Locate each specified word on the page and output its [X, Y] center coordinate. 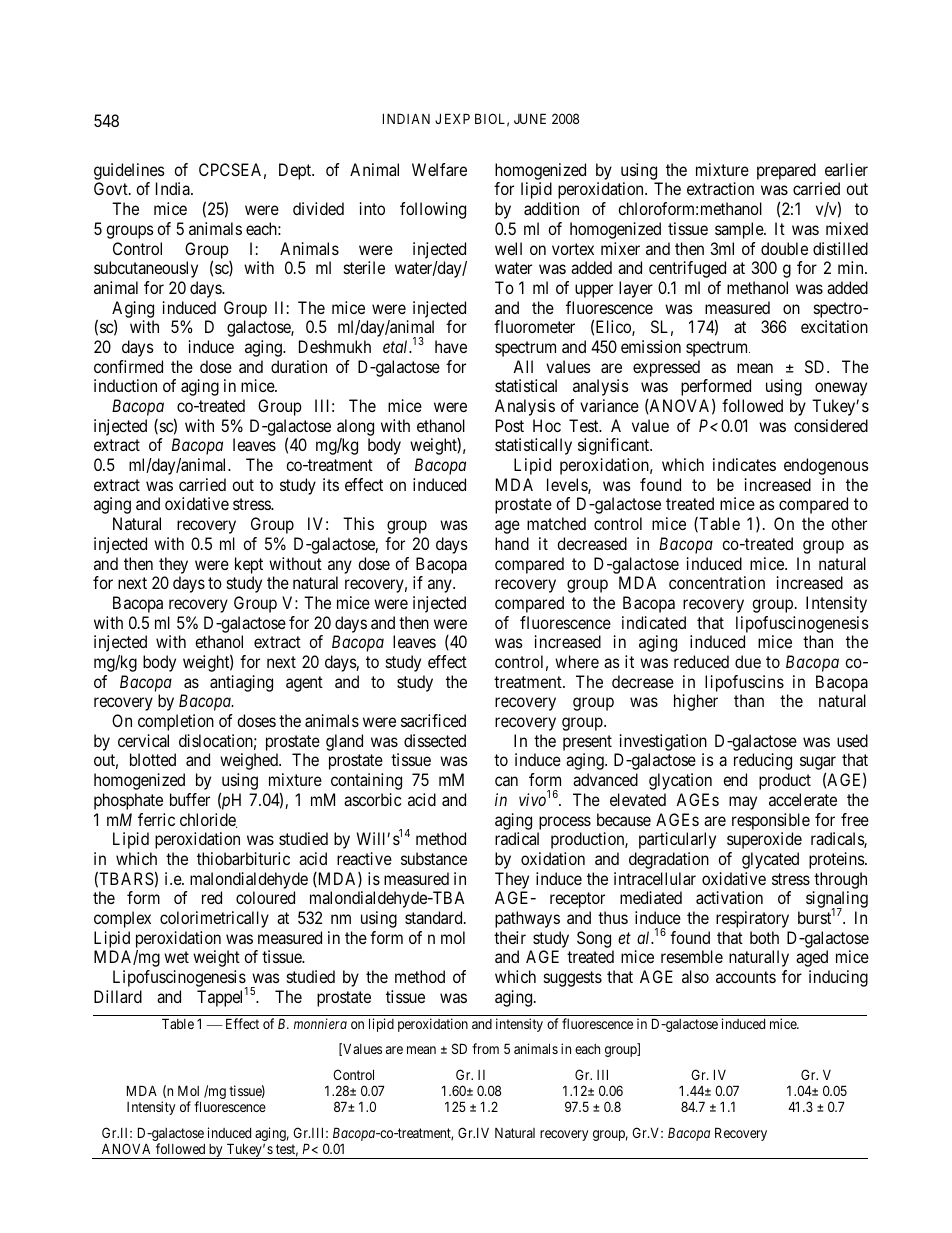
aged [812, 958]
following [433, 210]
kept [249, 565]
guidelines [129, 171]
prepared [786, 171]
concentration [717, 582]
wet [176, 957]
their [510, 937]
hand [512, 543]
